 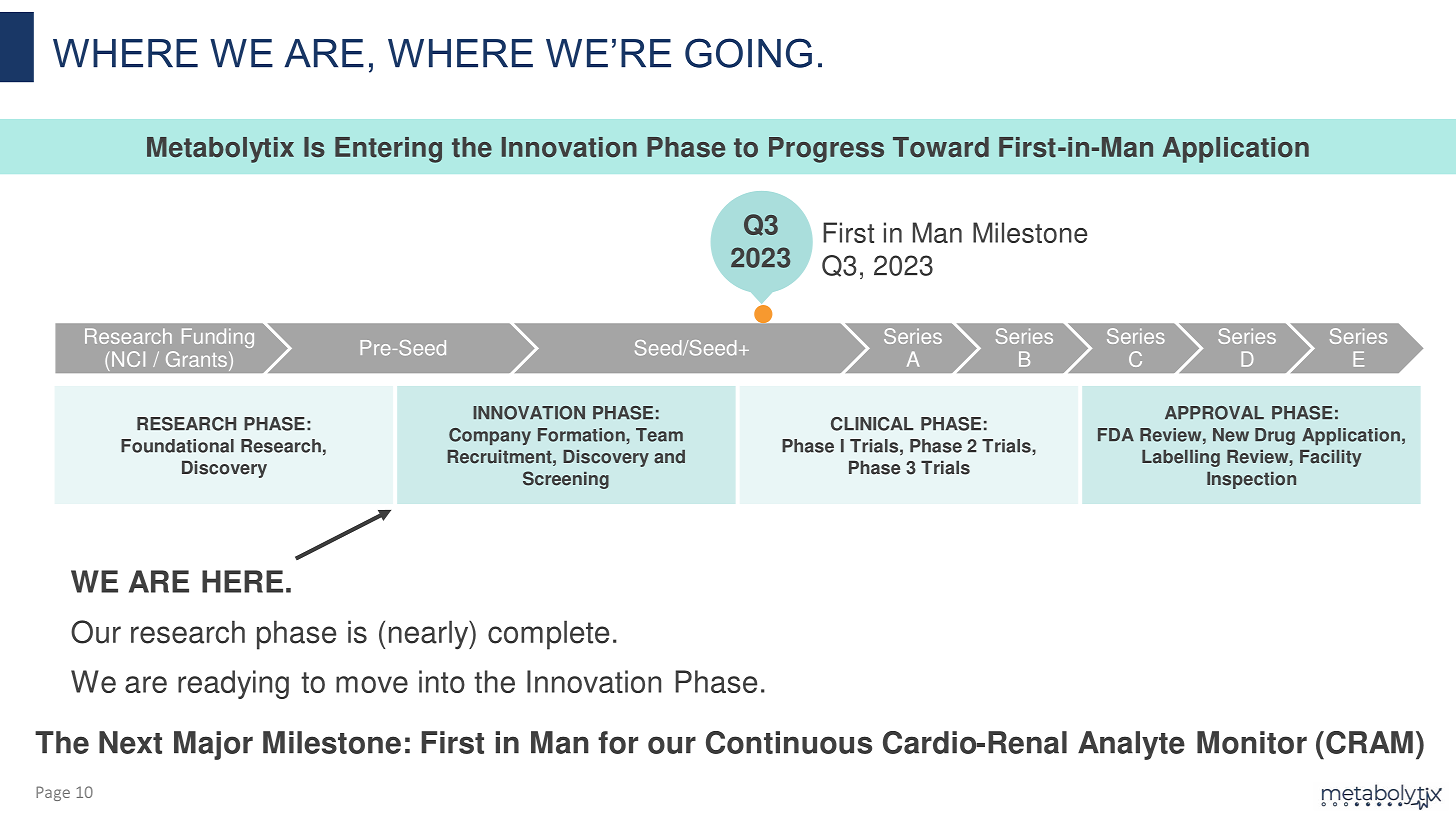 What do you see at coordinates (177, 446) in the page?
I see `Foundational` at bounding box center [177, 446].
